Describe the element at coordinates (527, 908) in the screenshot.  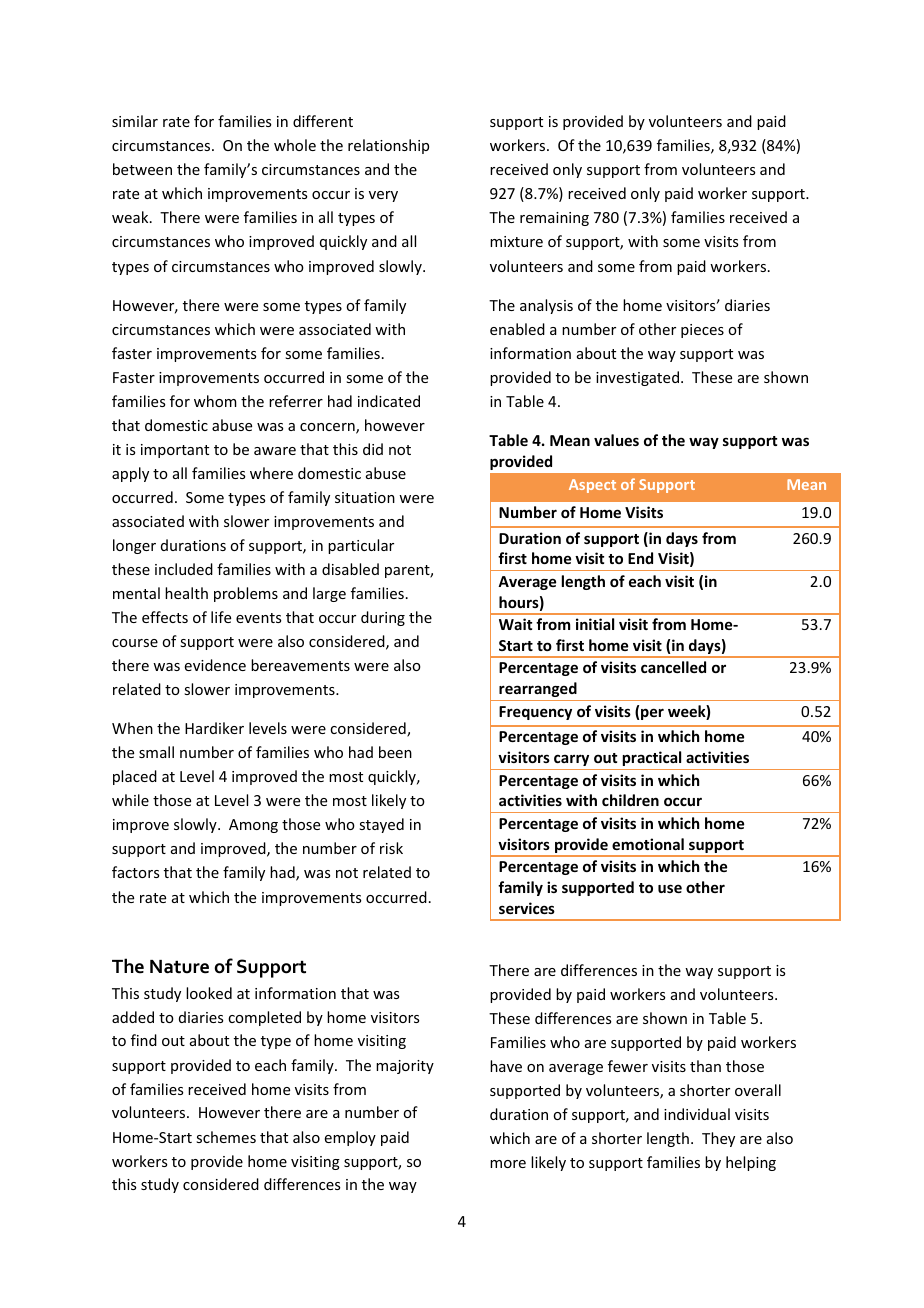
I see `services` at that location.
